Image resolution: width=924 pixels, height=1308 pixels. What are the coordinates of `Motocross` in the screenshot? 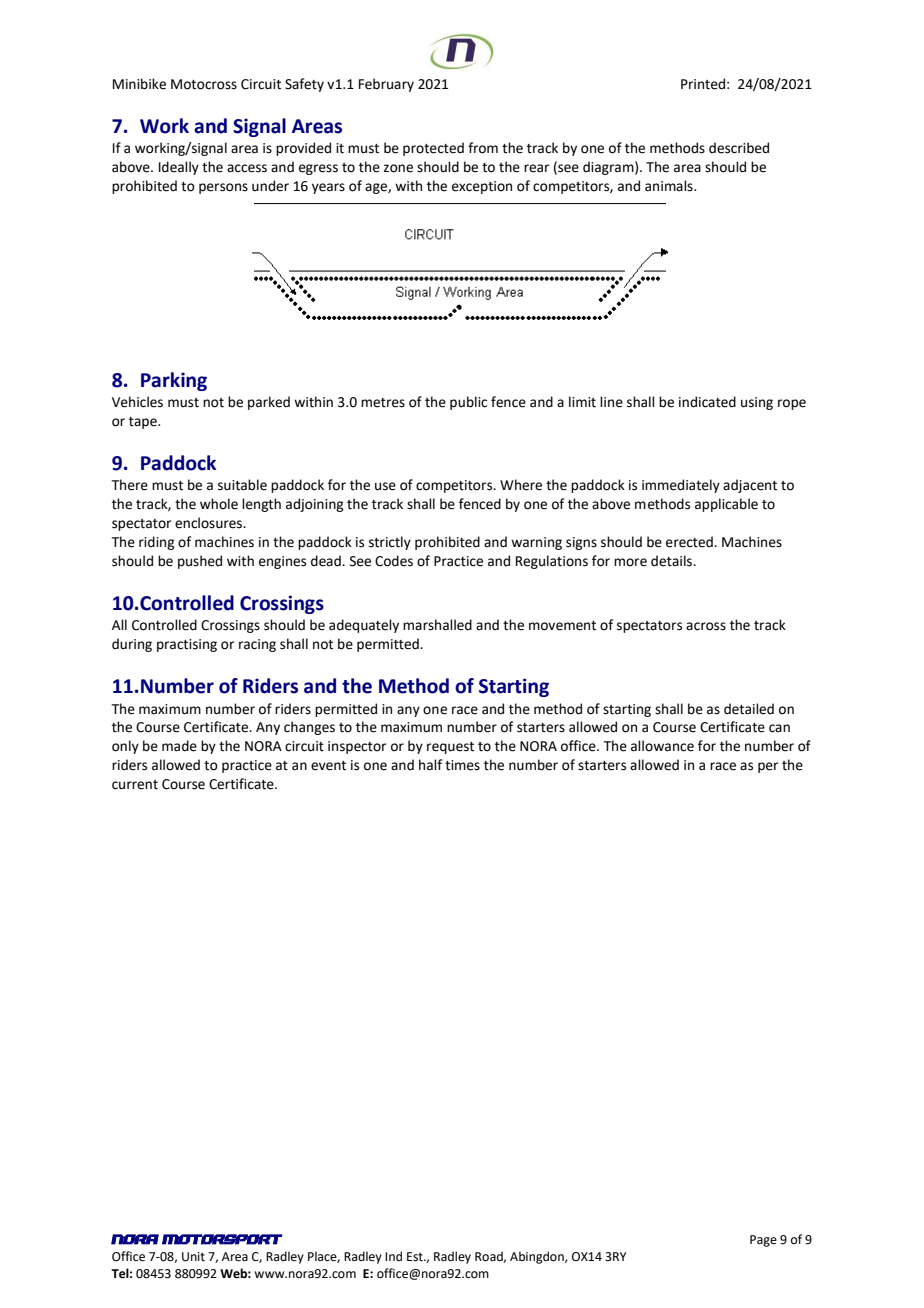 It's located at (204, 84).
